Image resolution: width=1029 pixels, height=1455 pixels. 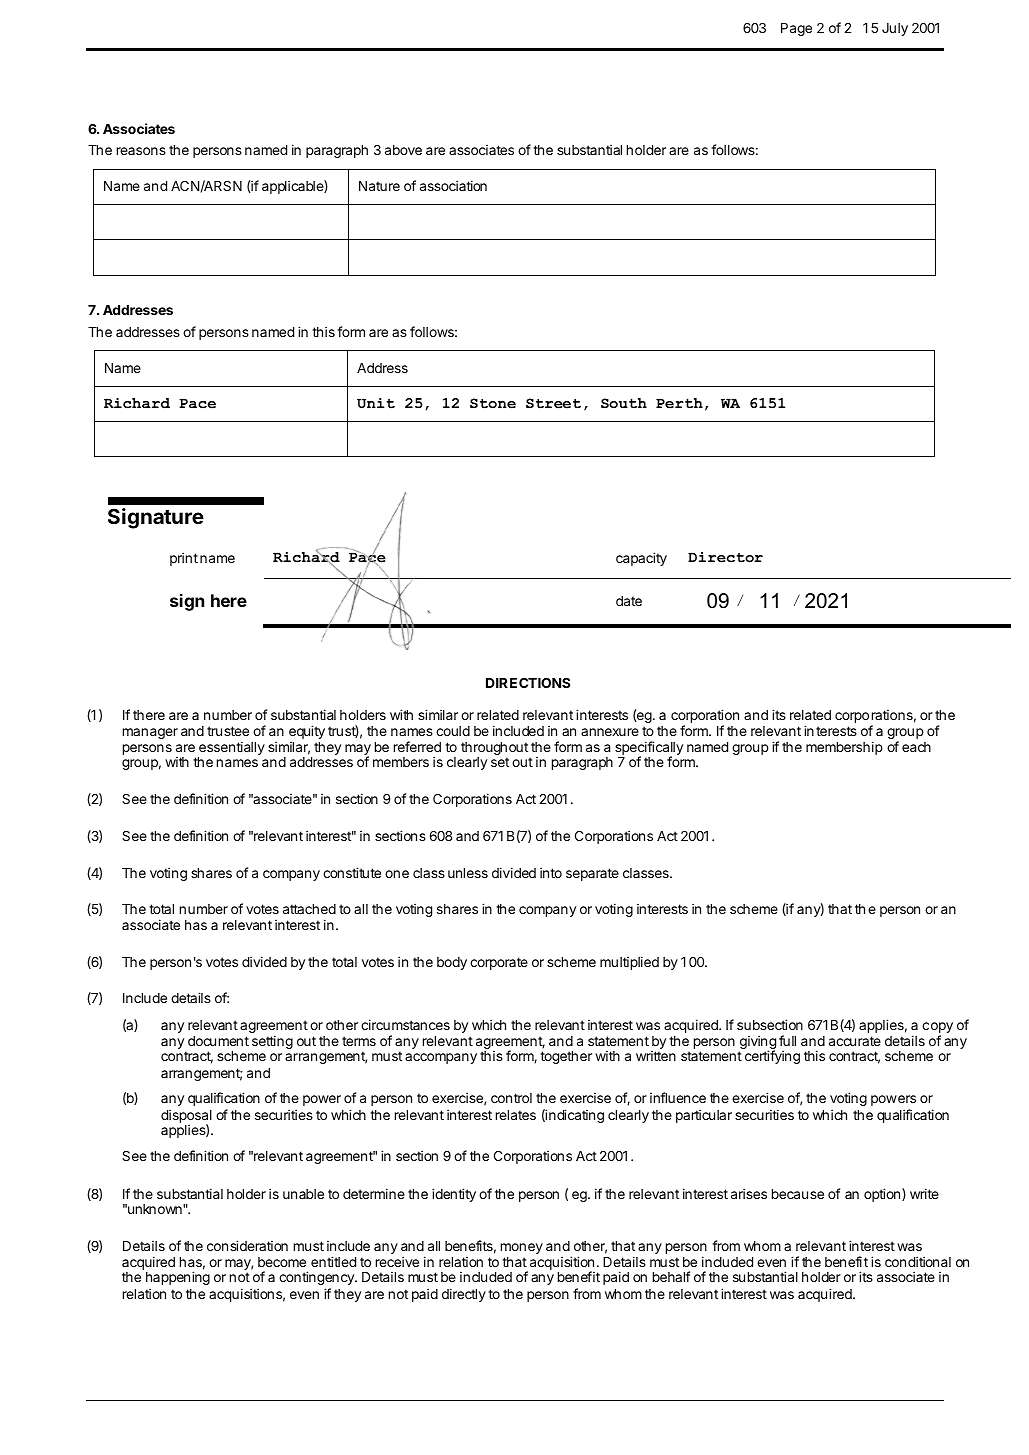 What do you see at coordinates (376, 403) in the page?
I see `Unit` at bounding box center [376, 403].
